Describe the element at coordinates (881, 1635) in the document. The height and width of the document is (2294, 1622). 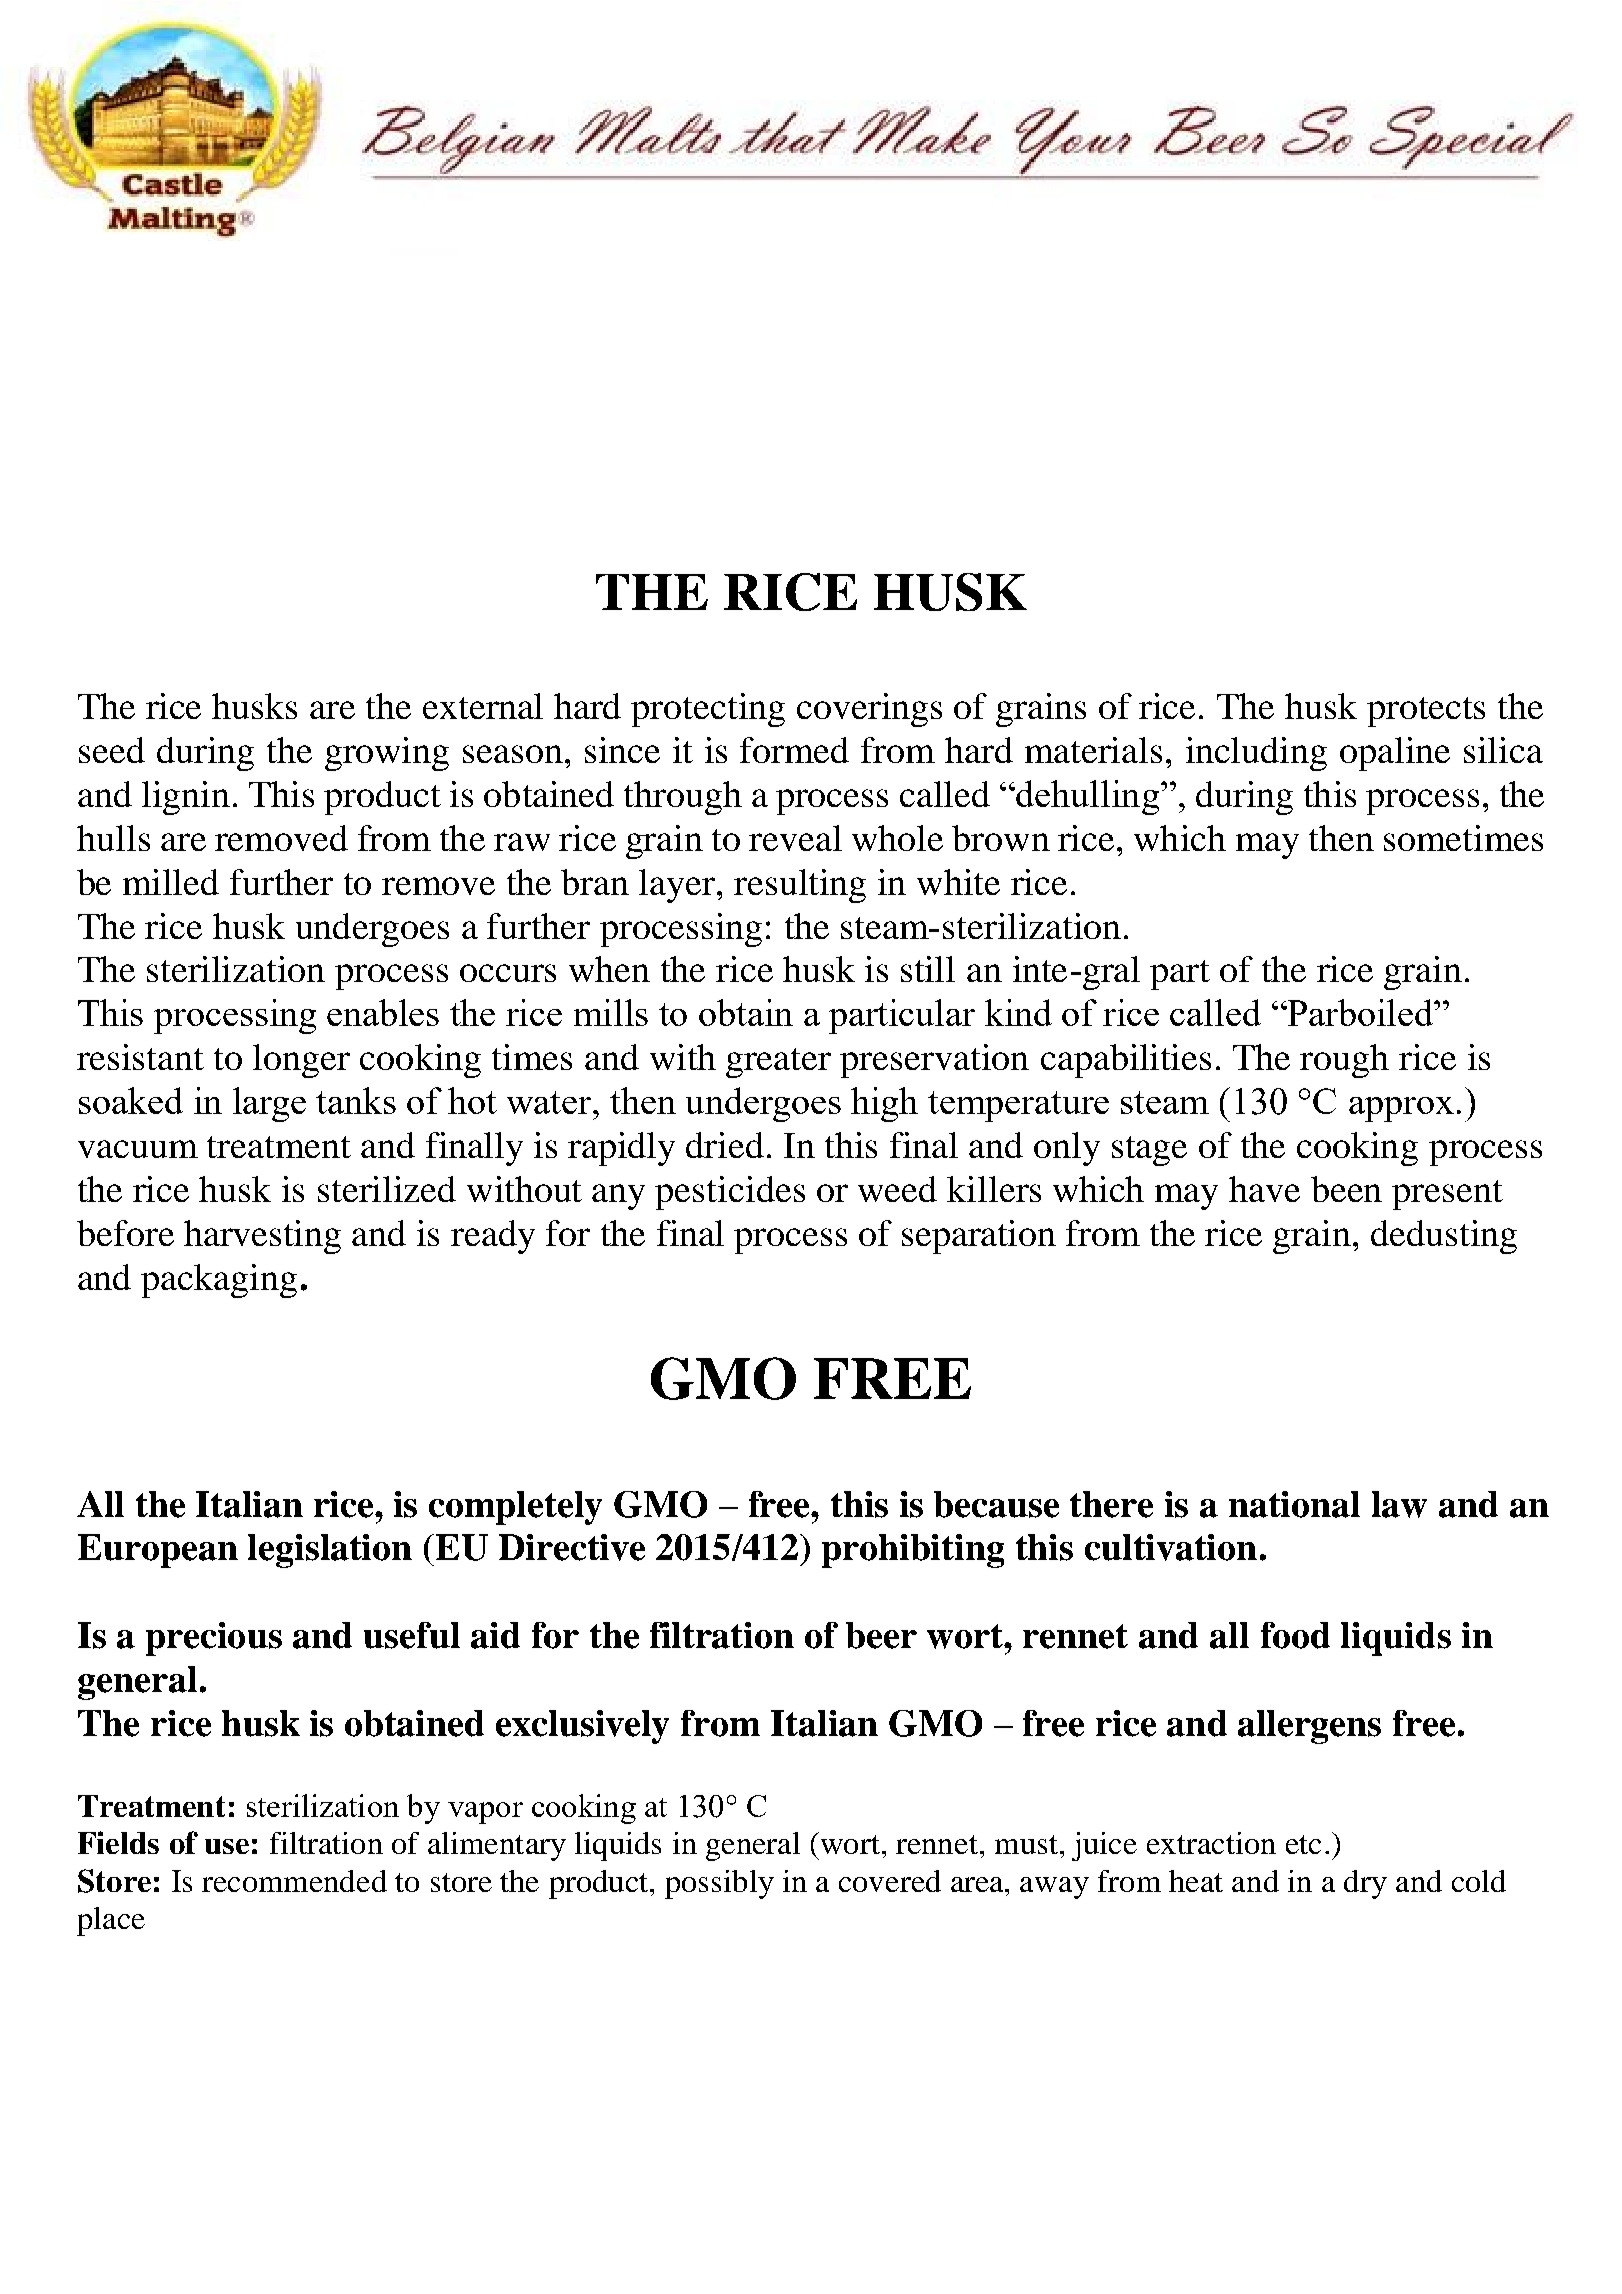
I see `beer` at that location.
